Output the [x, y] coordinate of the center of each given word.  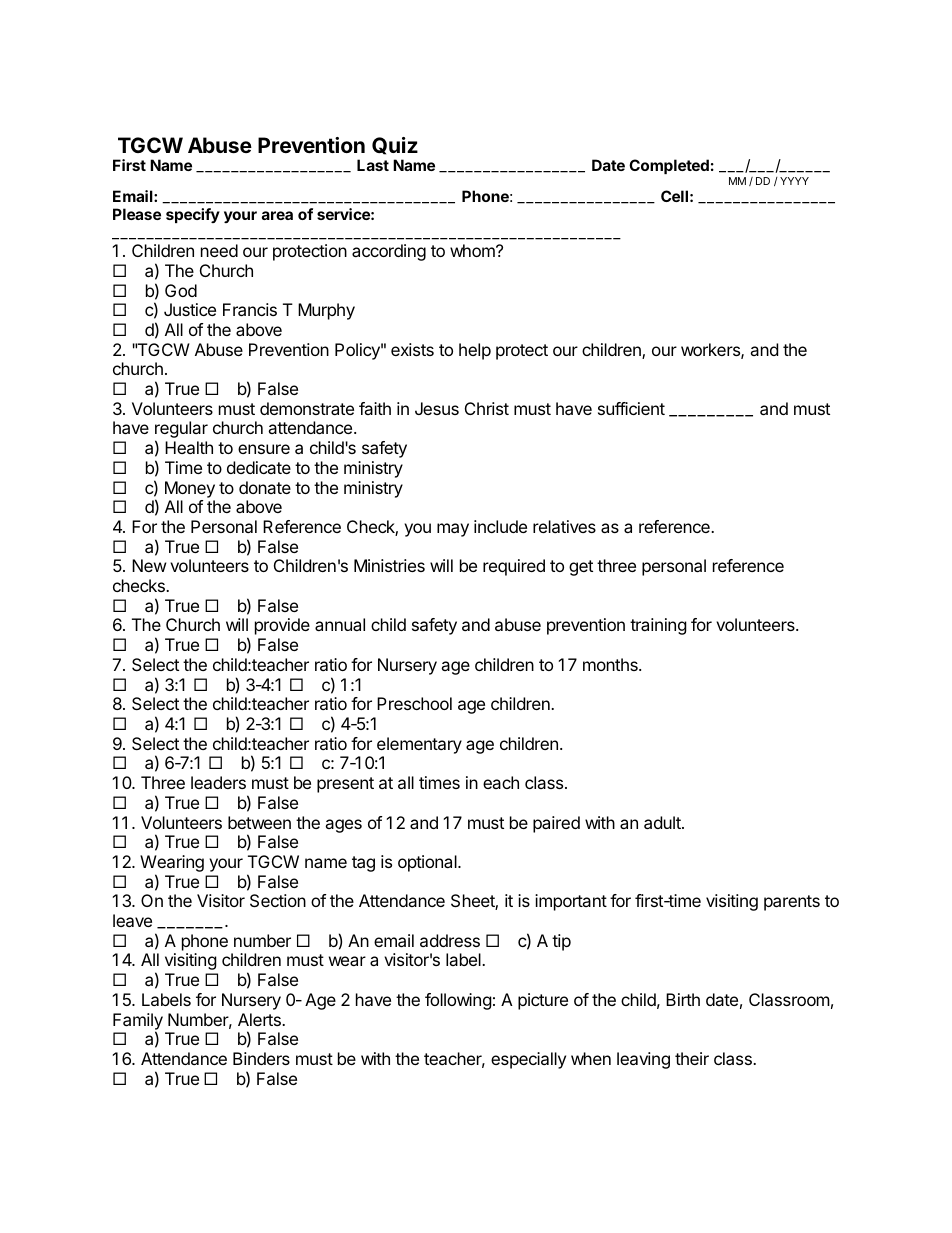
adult [663, 822]
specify [193, 215]
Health [189, 447]
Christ [487, 408]
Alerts [260, 1019]
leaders [218, 782]
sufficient [631, 408]
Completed [669, 166]
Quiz [395, 146]
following [458, 1001]
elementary [419, 745]
